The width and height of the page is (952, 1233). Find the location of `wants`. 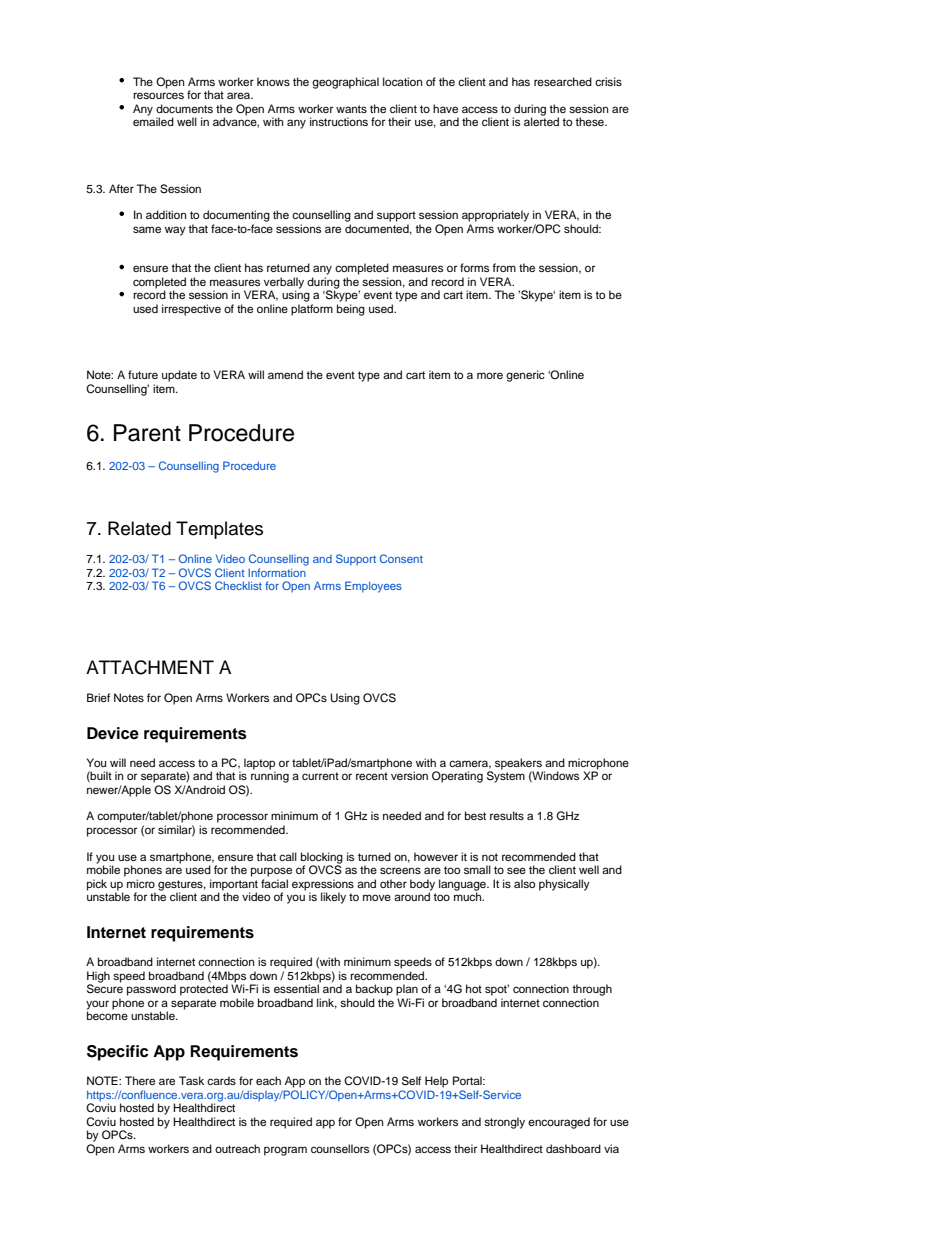

wants is located at coordinates (351, 109).
